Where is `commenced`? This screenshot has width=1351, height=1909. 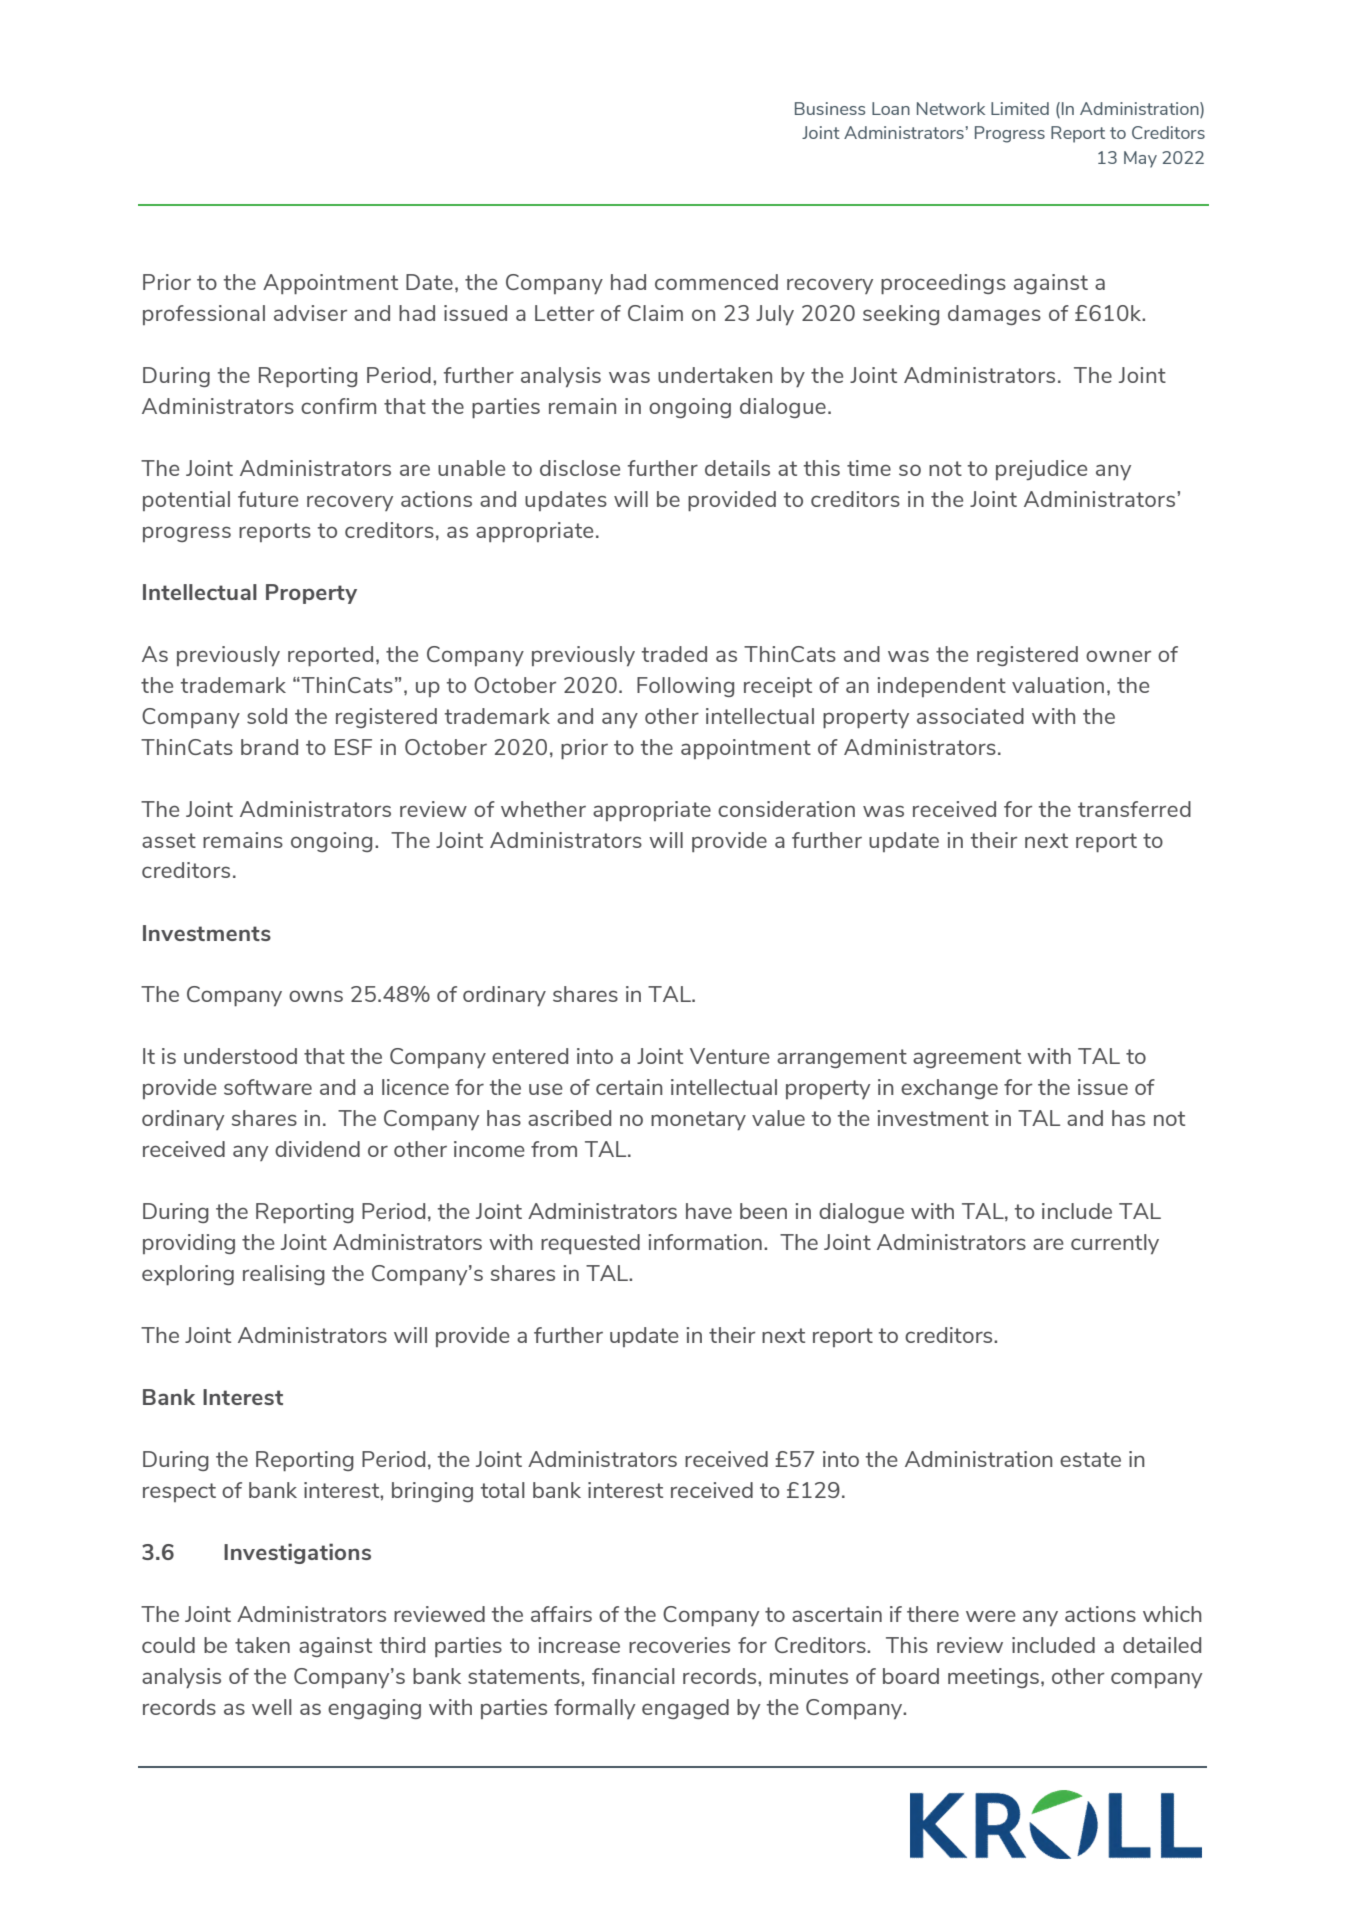 commenced is located at coordinates (716, 282).
